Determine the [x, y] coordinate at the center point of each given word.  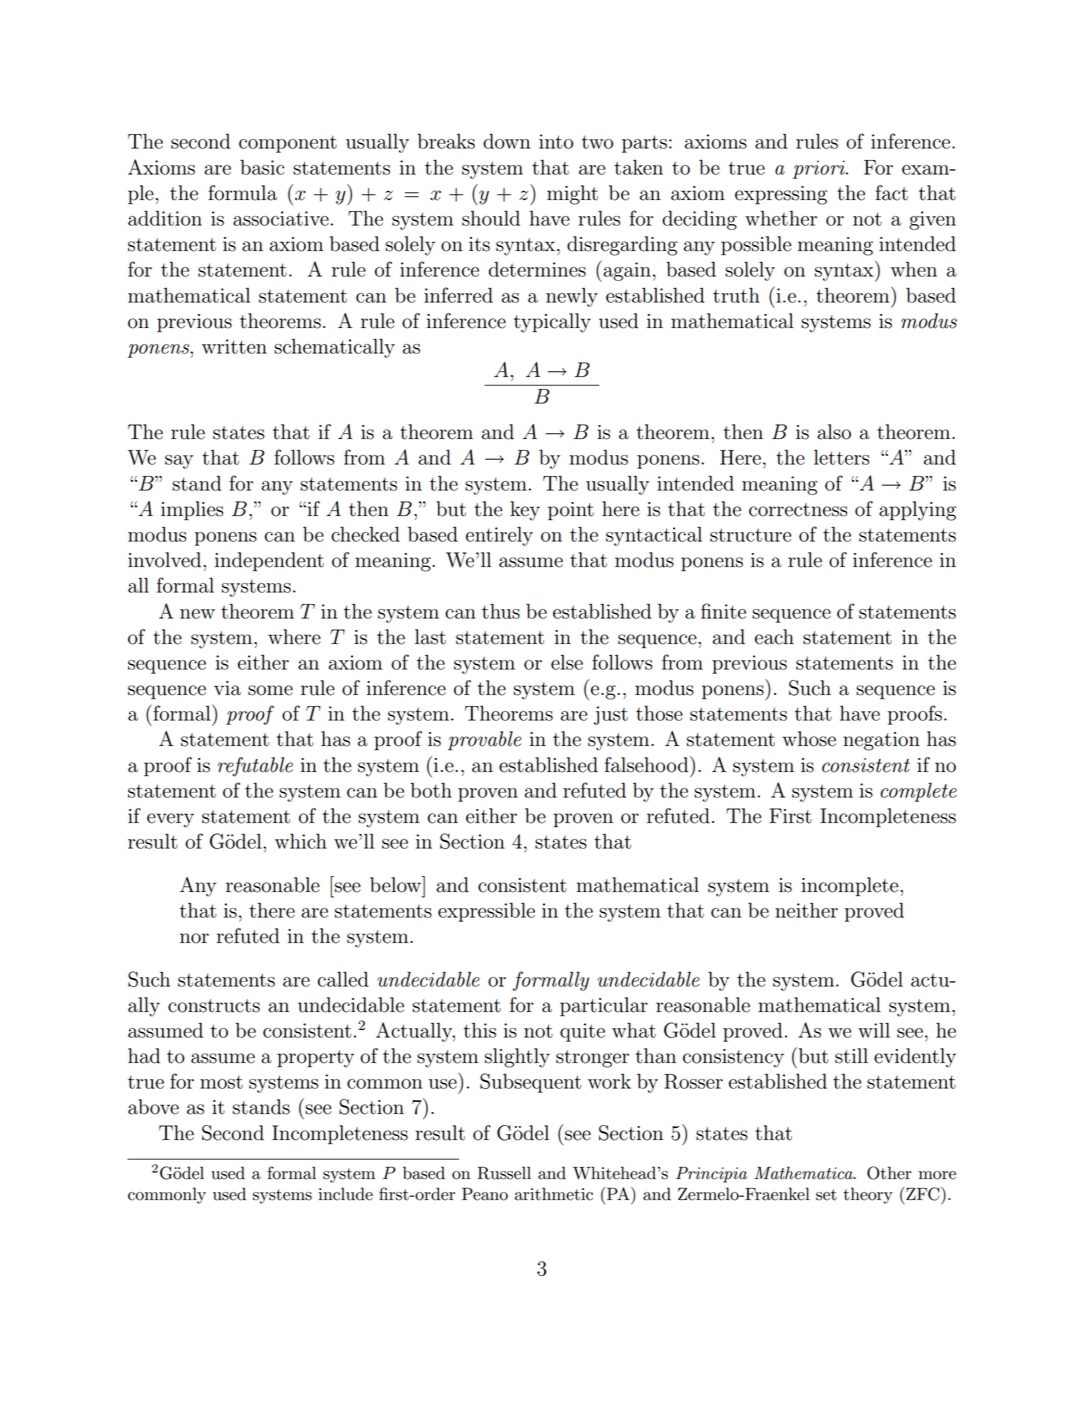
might [572, 195]
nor [194, 938]
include [345, 1194]
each [774, 637]
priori [820, 169]
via [227, 688]
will [874, 1030]
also [834, 432]
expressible [486, 912]
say [179, 462]
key [525, 511]
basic [262, 167]
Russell [504, 1173]
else [567, 662]
